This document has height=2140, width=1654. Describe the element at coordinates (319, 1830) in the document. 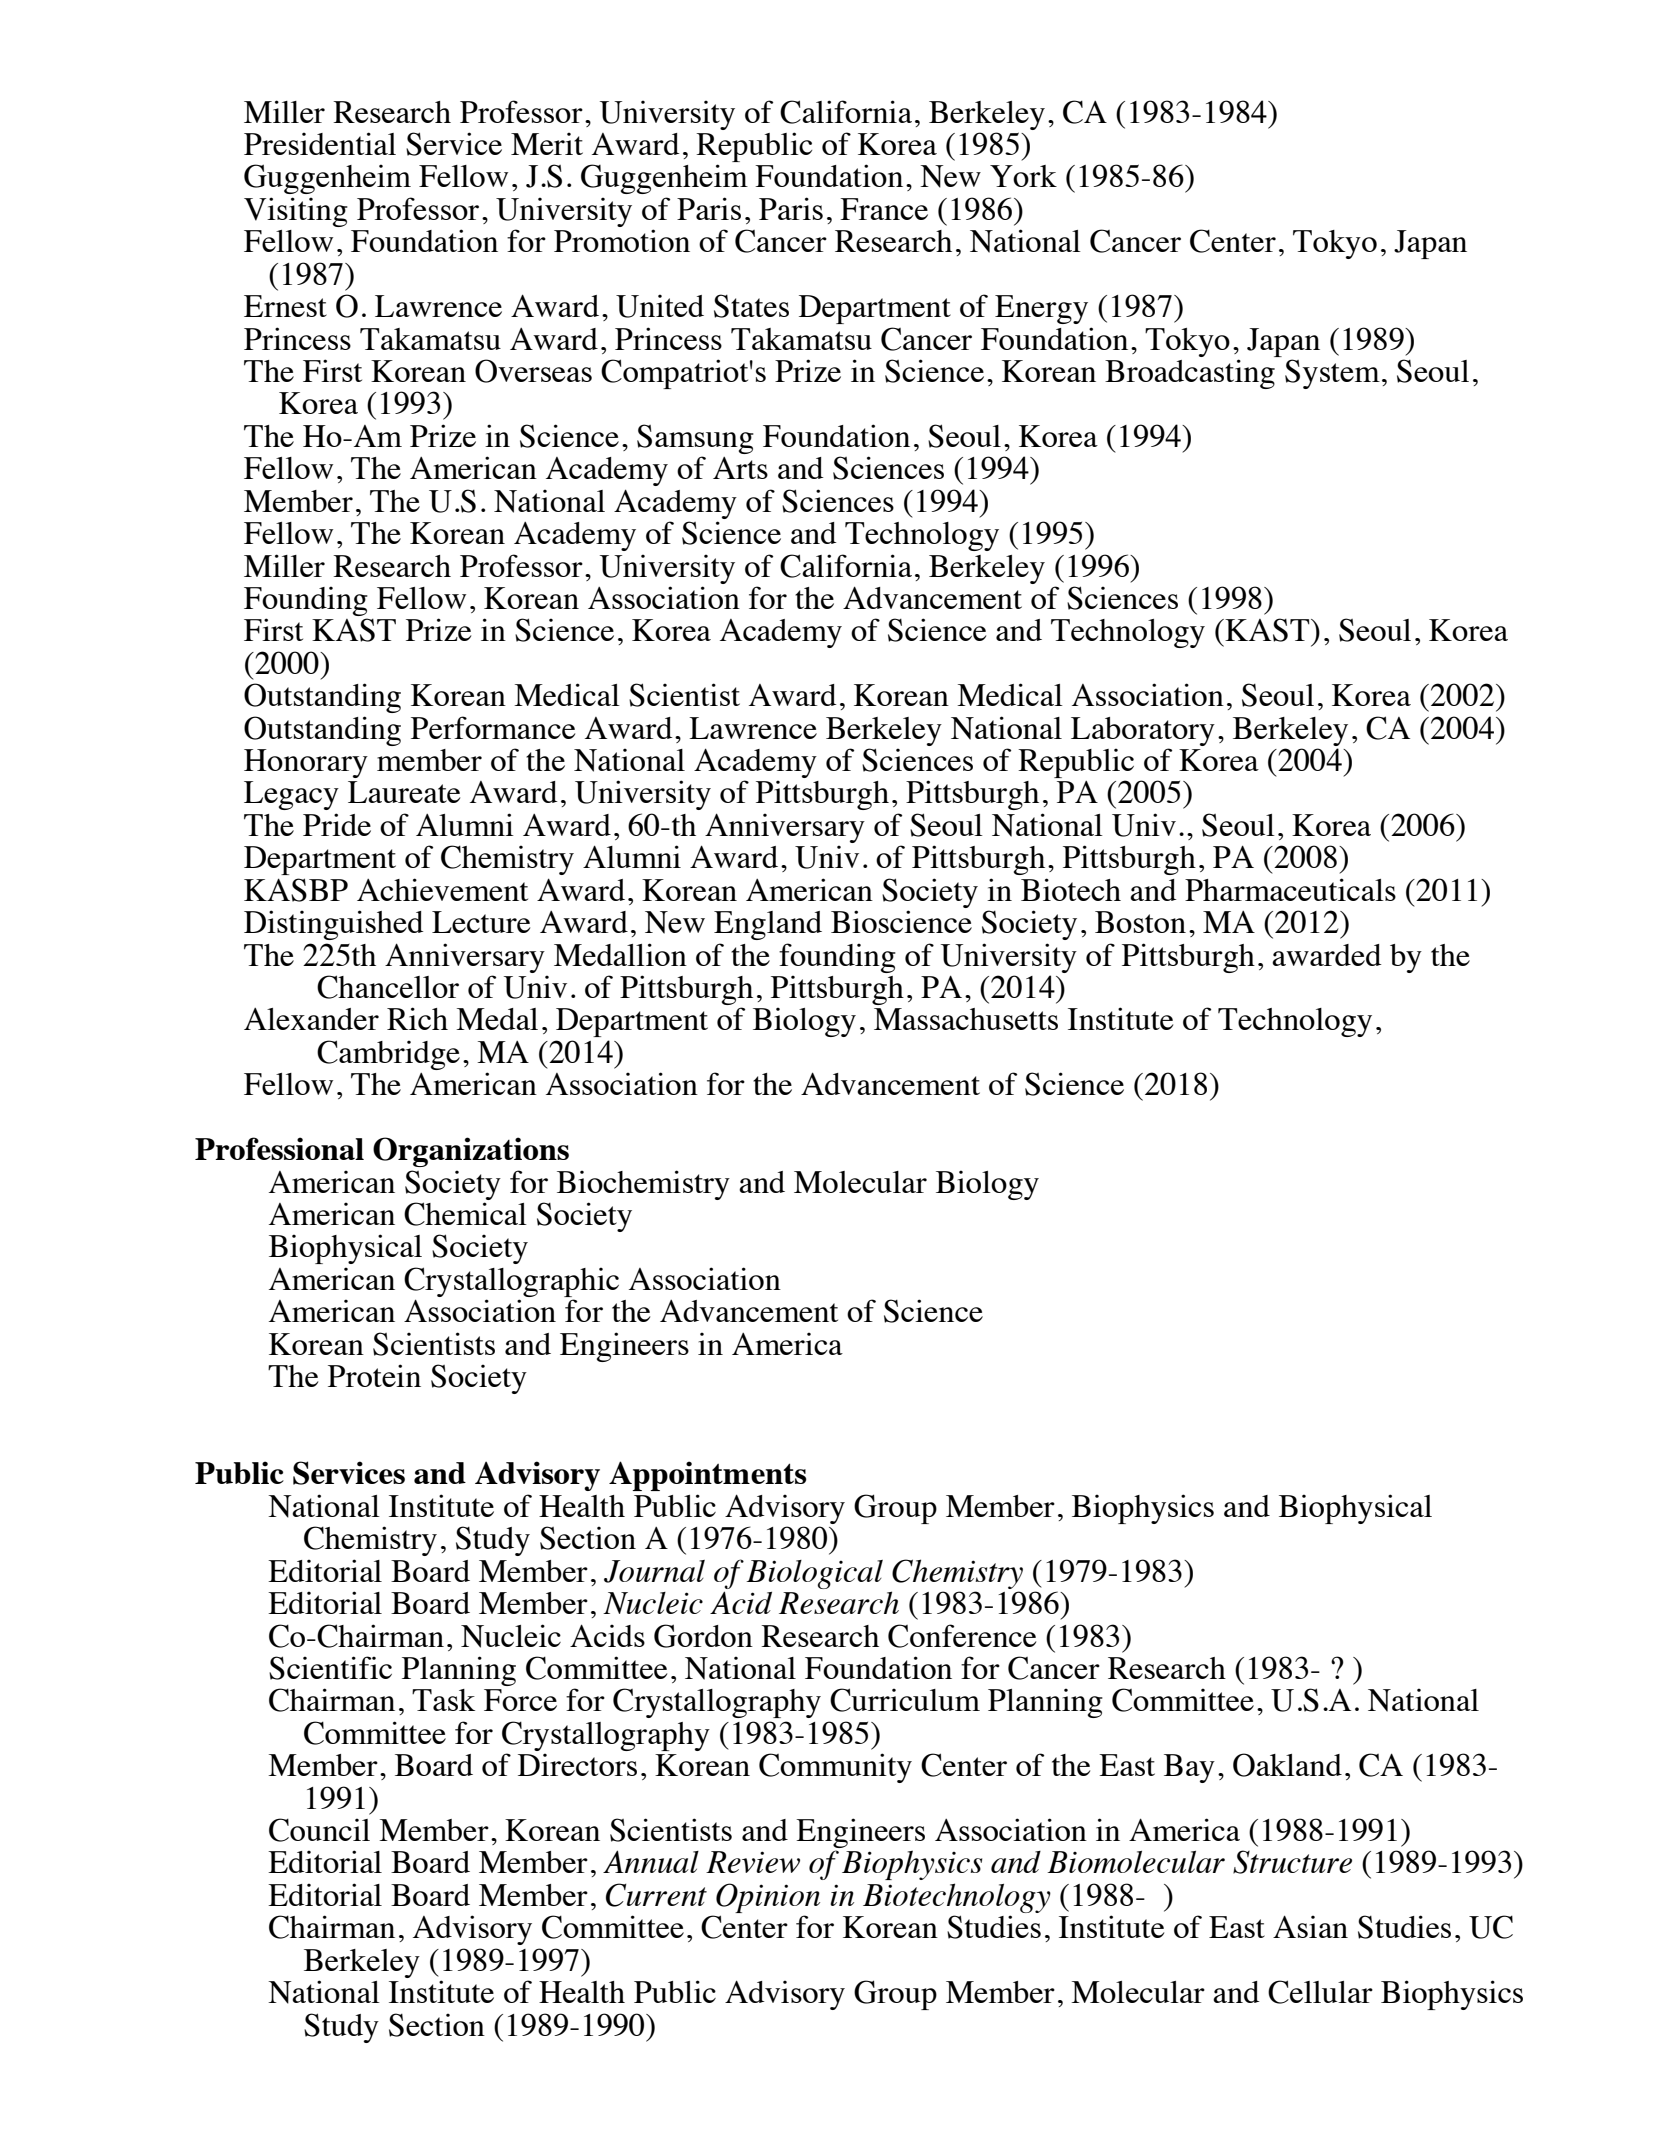

I see `Council` at that location.
